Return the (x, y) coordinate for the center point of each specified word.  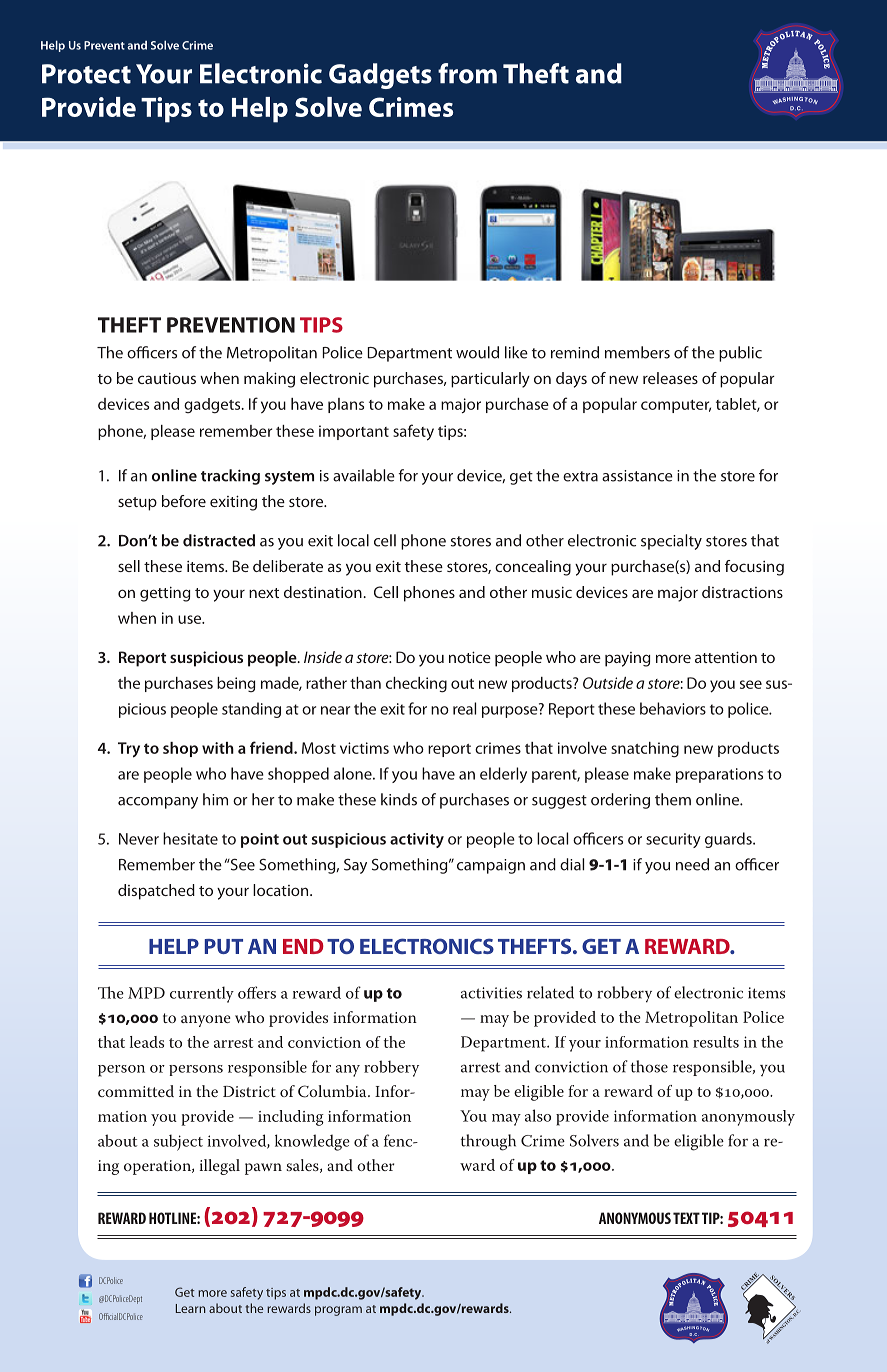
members (637, 352)
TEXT (686, 1218)
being (236, 684)
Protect (86, 74)
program (338, 1311)
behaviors (673, 708)
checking (416, 685)
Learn (191, 1308)
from (467, 73)
